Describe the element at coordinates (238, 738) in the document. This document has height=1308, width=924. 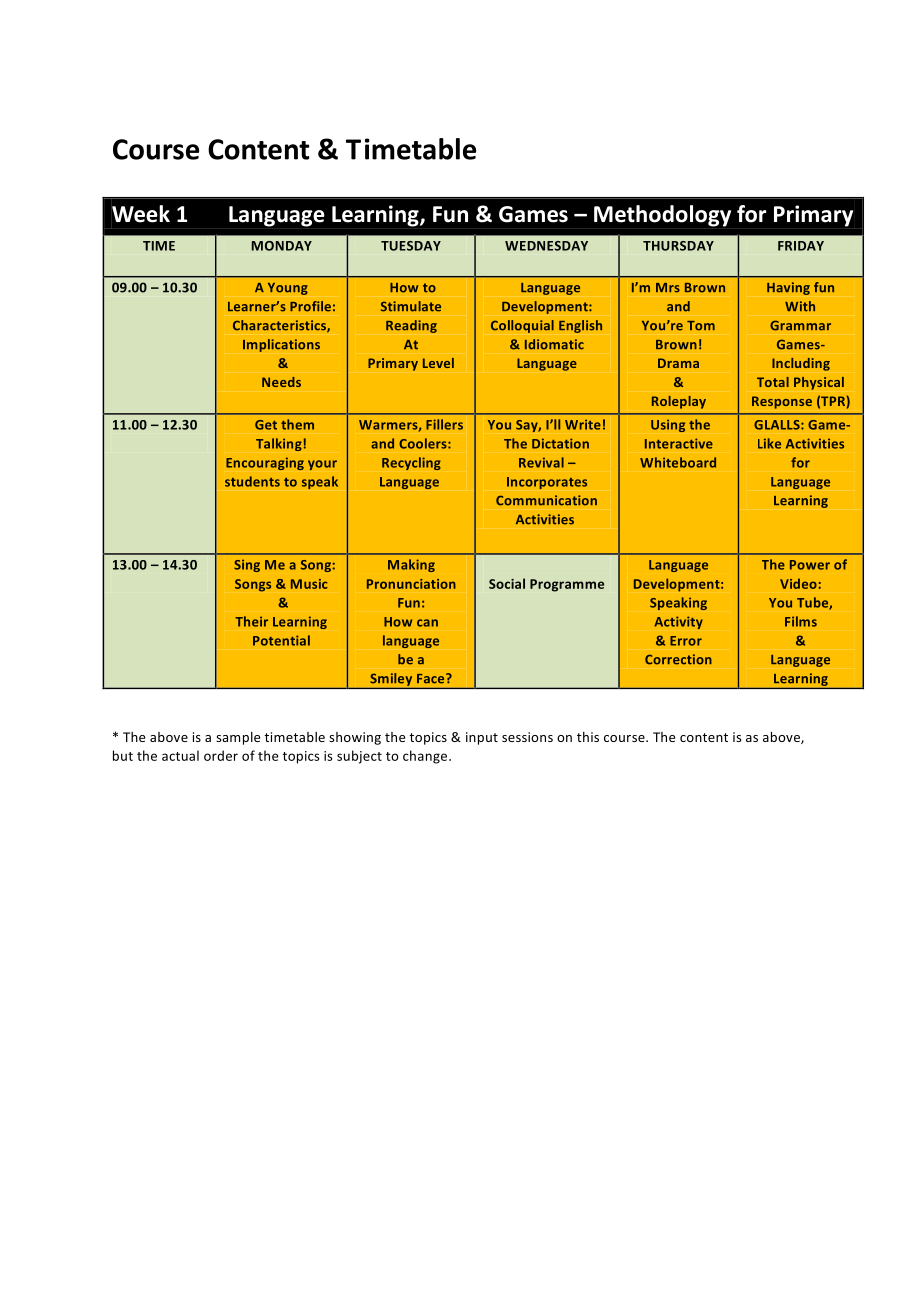
I see `sample` at that location.
